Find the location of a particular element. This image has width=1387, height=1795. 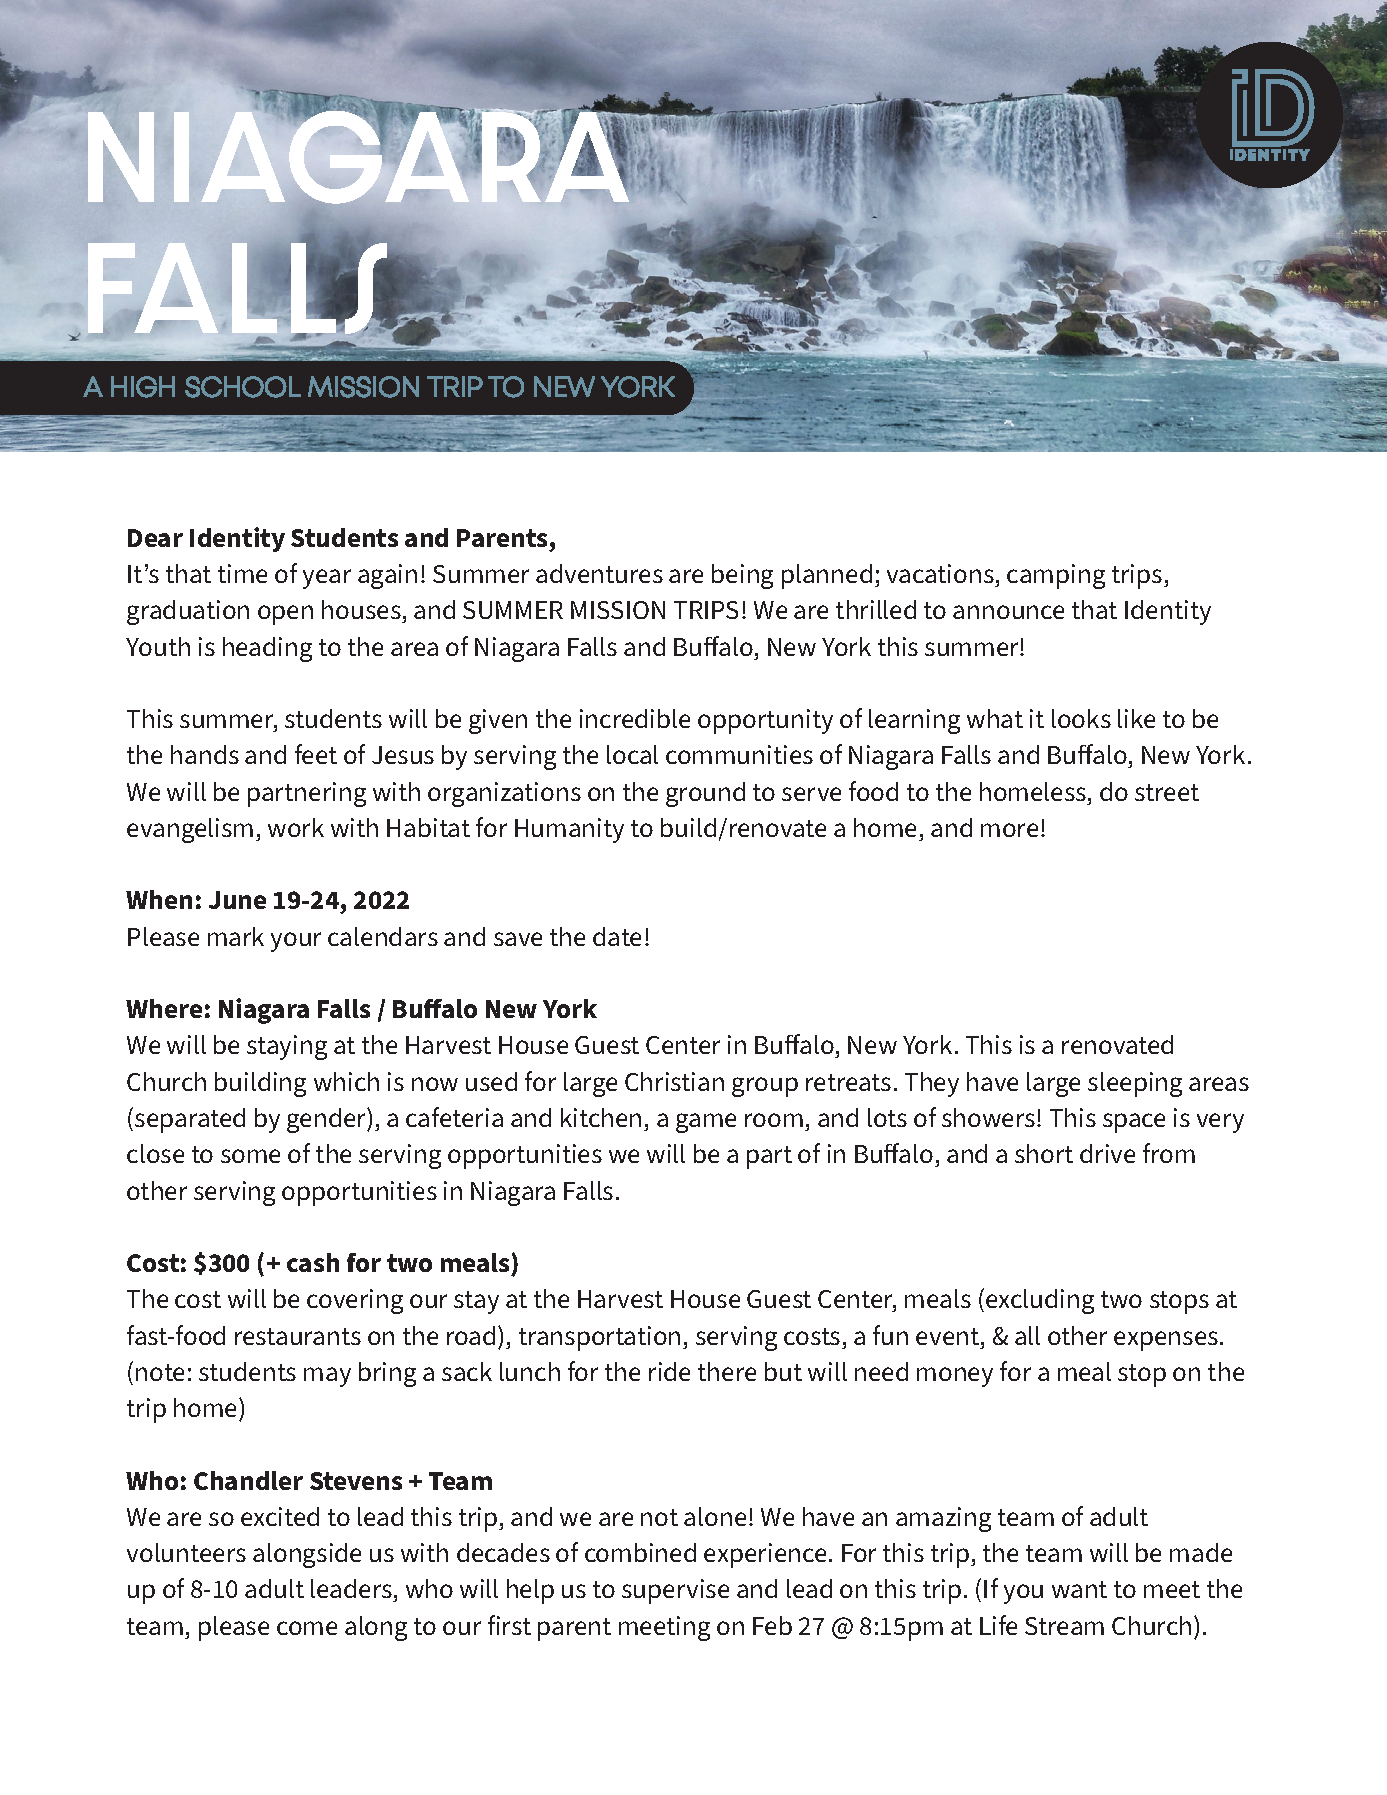

drive is located at coordinates (1107, 1153).
